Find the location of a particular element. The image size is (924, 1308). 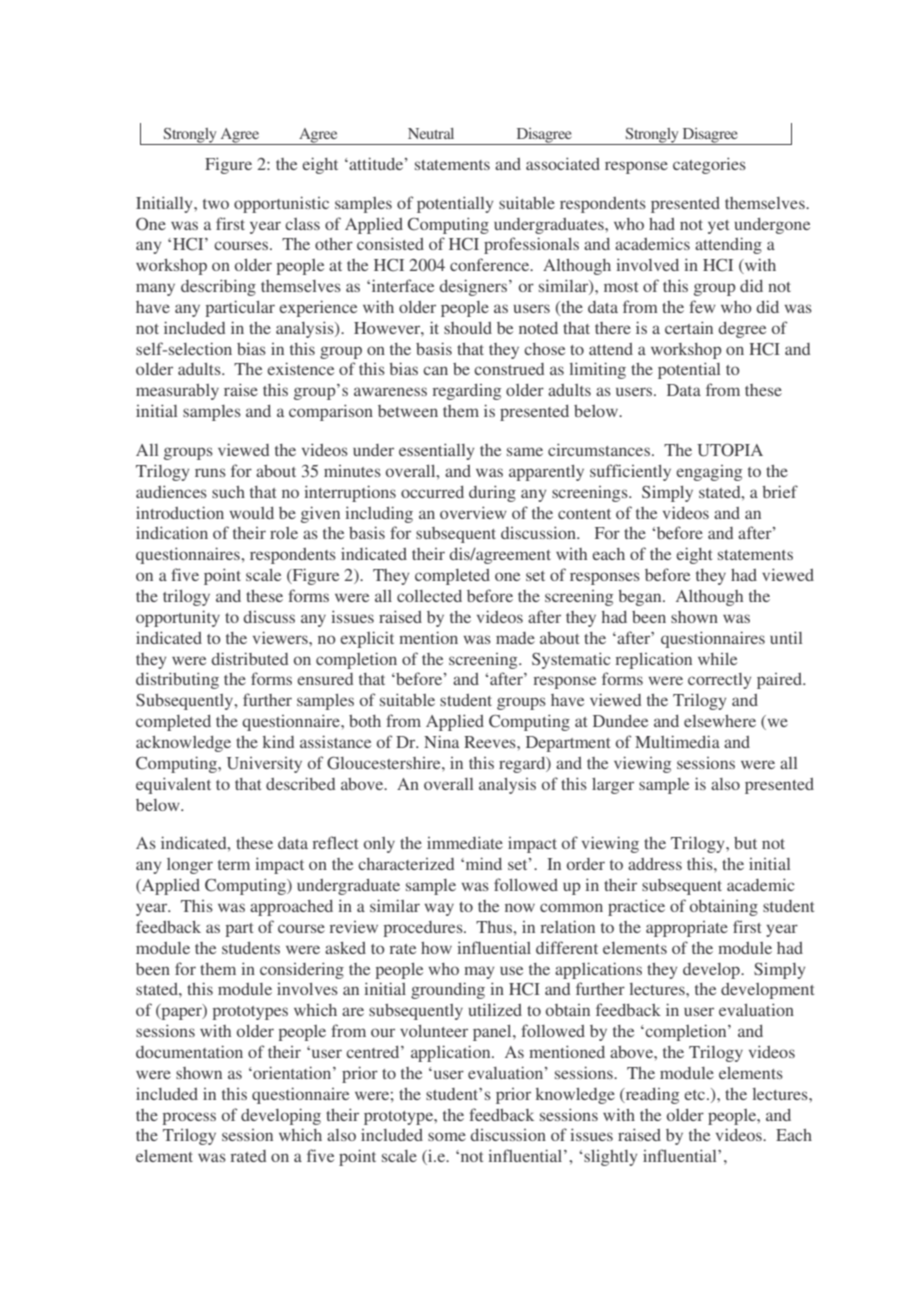

made is located at coordinates (515, 638).
